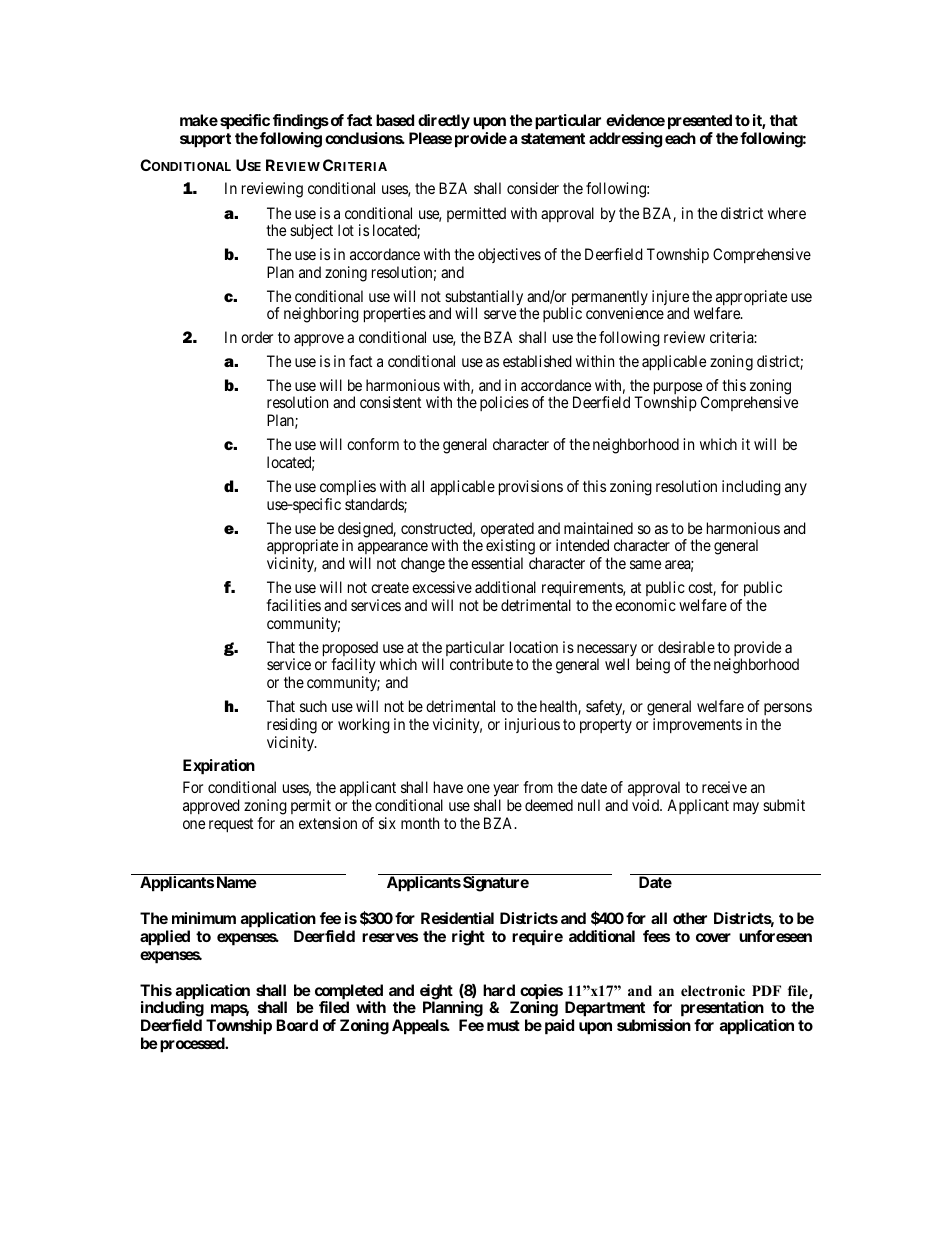 The height and width of the screenshot is (1233, 952). I want to click on substantially, so click(485, 299).
